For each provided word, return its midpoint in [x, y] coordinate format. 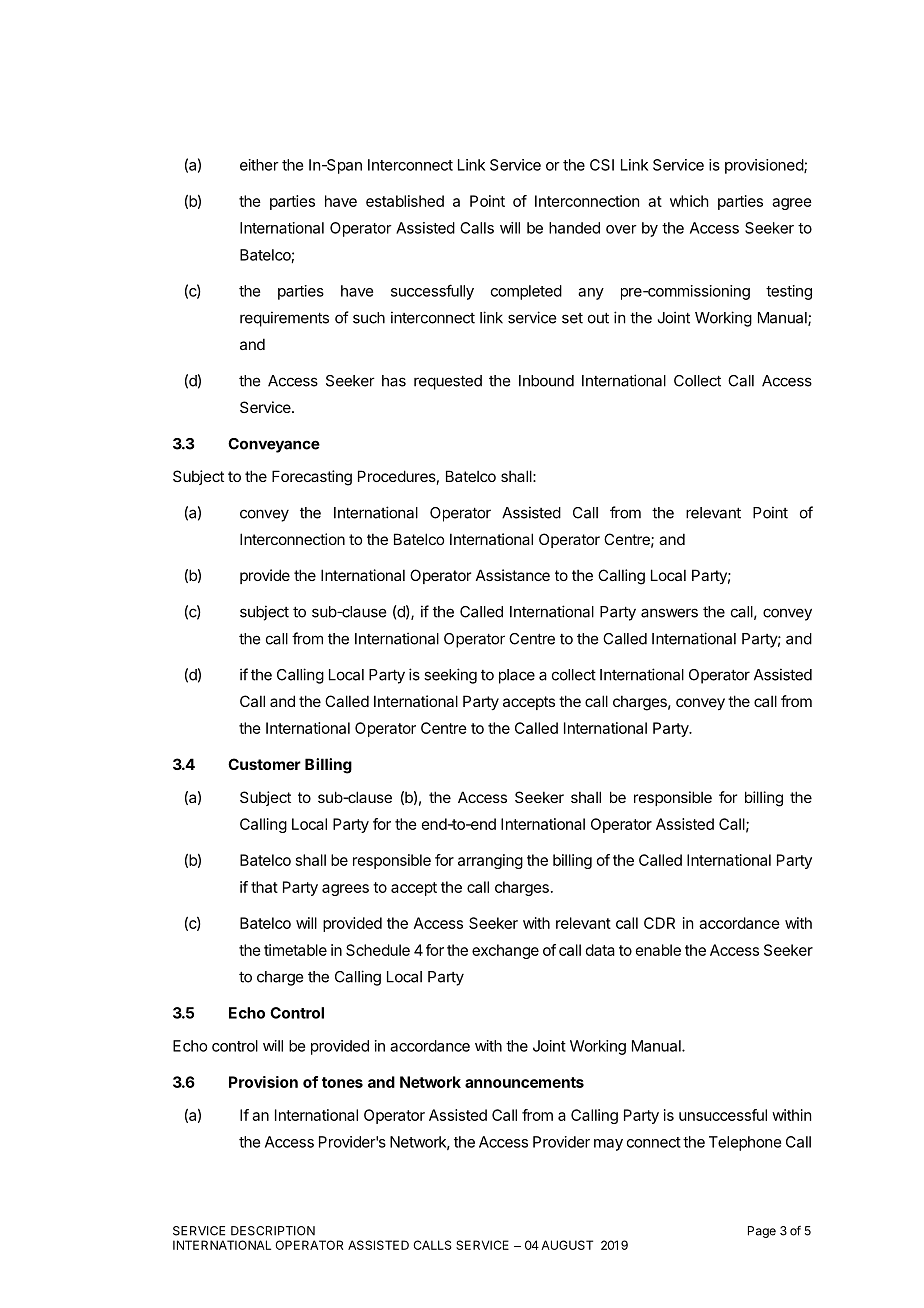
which [689, 201]
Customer [264, 764]
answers [669, 613]
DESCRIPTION [273, 1231]
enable [658, 950]
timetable [295, 950]
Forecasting [312, 478]
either [259, 165]
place [517, 676]
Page [762, 1232]
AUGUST [567, 1245]
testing [789, 292]
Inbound [546, 381]
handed [574, 228]
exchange [505, 951]
